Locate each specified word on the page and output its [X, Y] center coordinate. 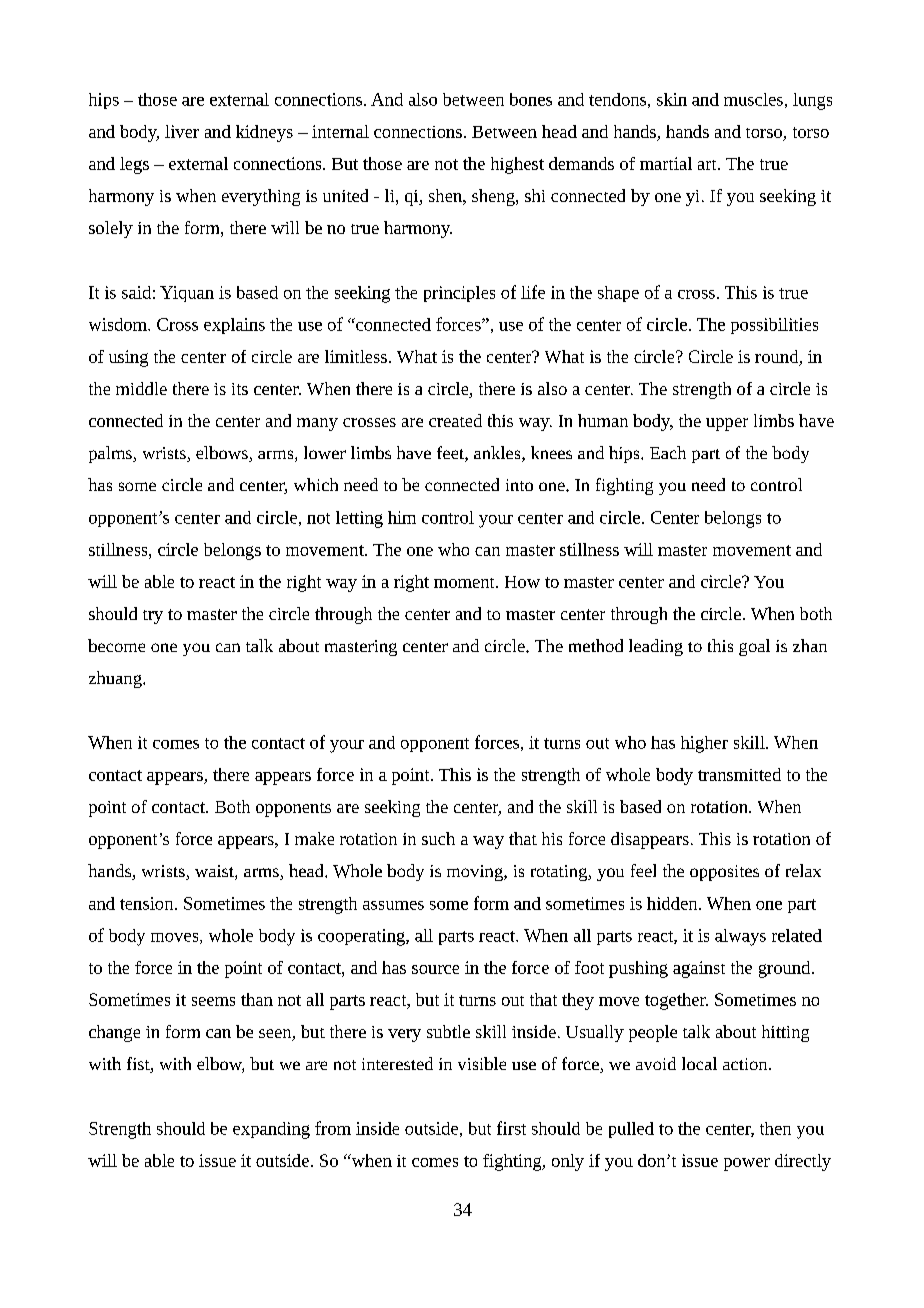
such [438, 838]
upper [727, 424]
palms [111, 454]
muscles [753, 99]
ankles [498, 454]
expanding [271, 1130]
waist [215, 872]
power [747, 1164]
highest [517, 165]
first [511, 1128]
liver [182, 131]
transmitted [739, 774]
